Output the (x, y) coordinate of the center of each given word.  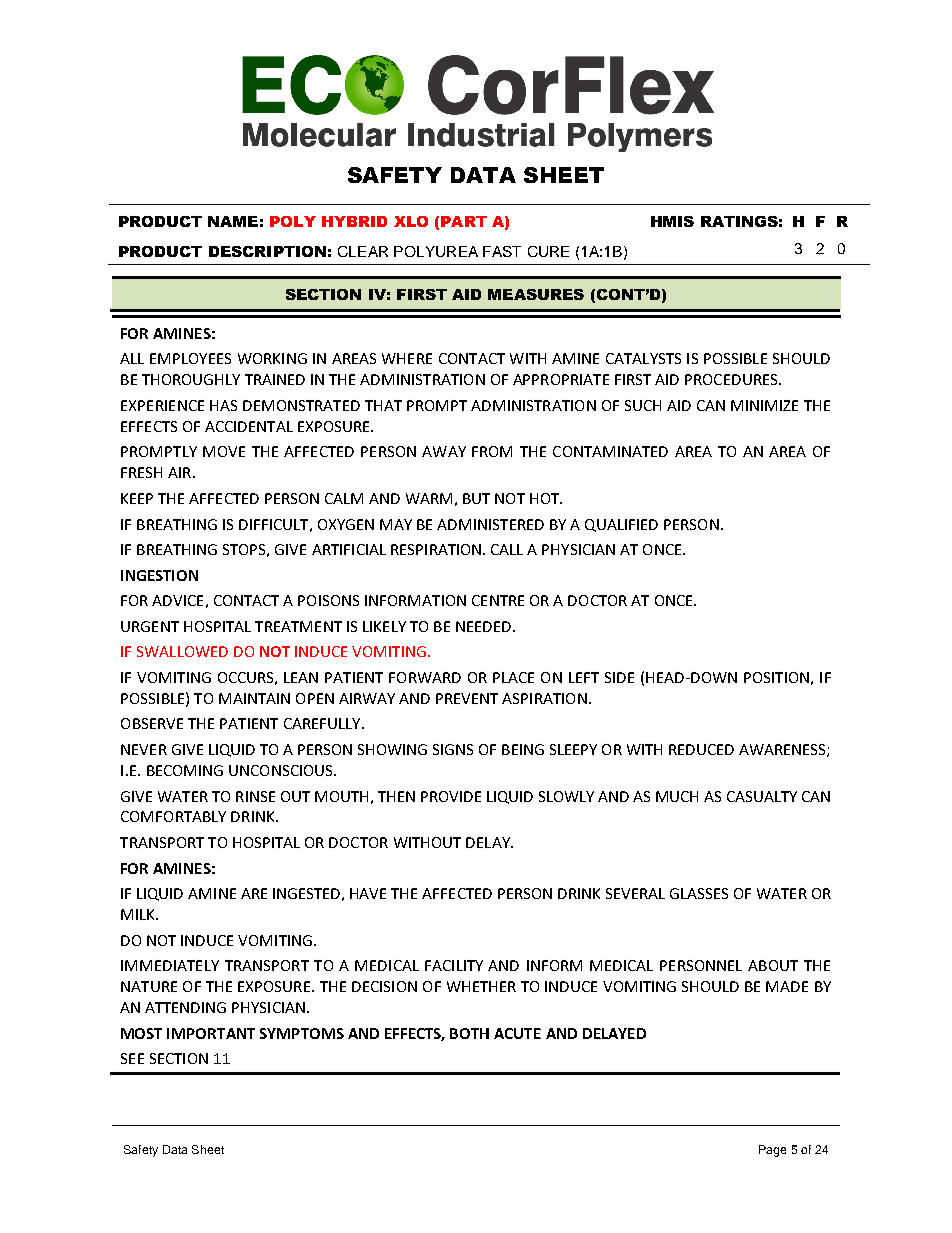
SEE (132, 1058)
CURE (548, 251)
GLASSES (699, 893)
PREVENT (467, 698)
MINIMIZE (764, 405)
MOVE (224, 451)
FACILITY (454, 965)
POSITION (776, 677)
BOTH (469, 1033)
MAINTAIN (254, 698)
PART (464, 221)
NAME (233, 221)
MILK (139, 914)
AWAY (444, 451)
